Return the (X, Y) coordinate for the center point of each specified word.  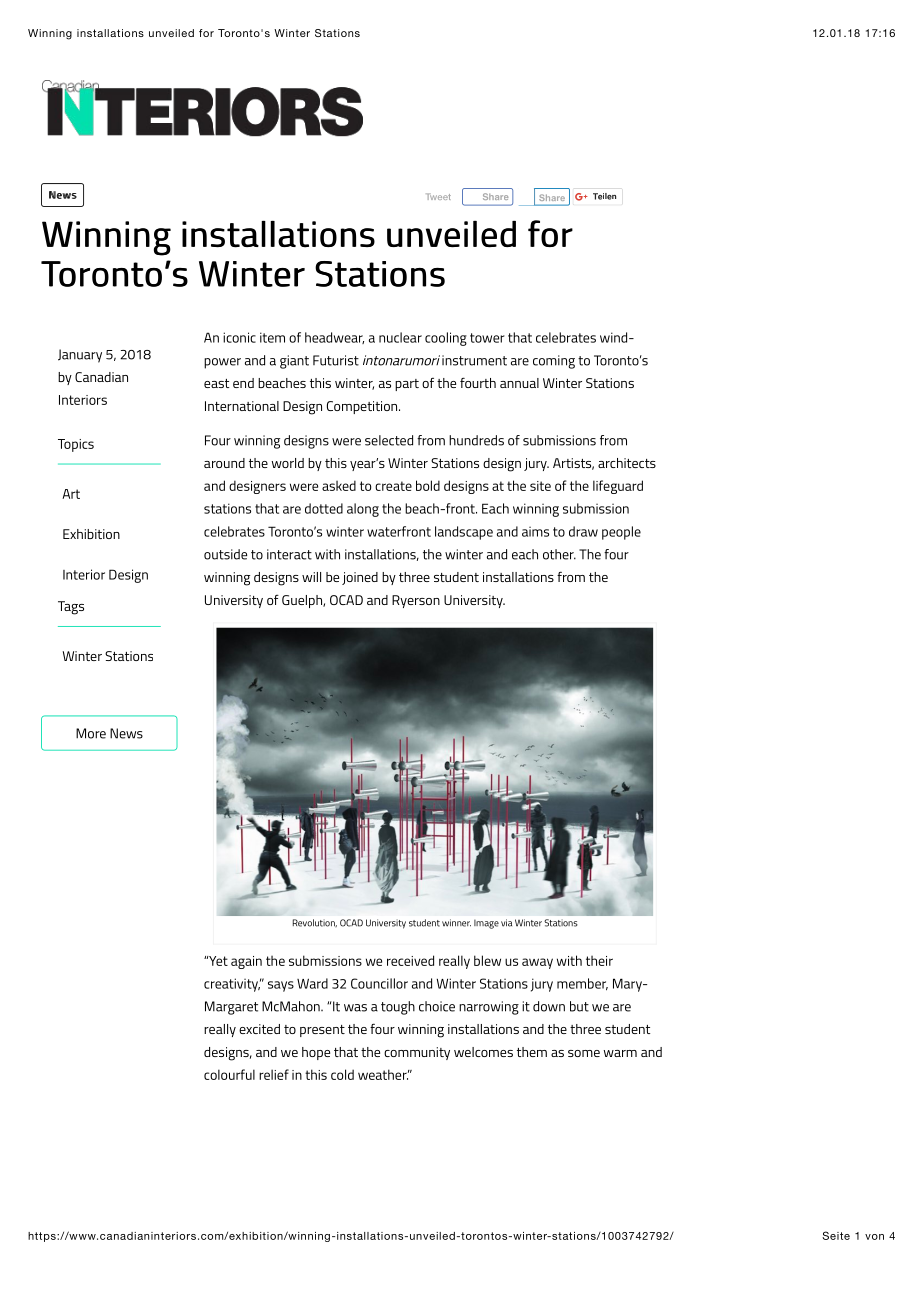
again (246, 962)
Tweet (438, 196)
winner (456, 923)
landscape (464, 533)
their (599, 961)
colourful (229, 1074)
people (621, 533)
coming (554, 362)
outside (225, 554)
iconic (239, 337)
